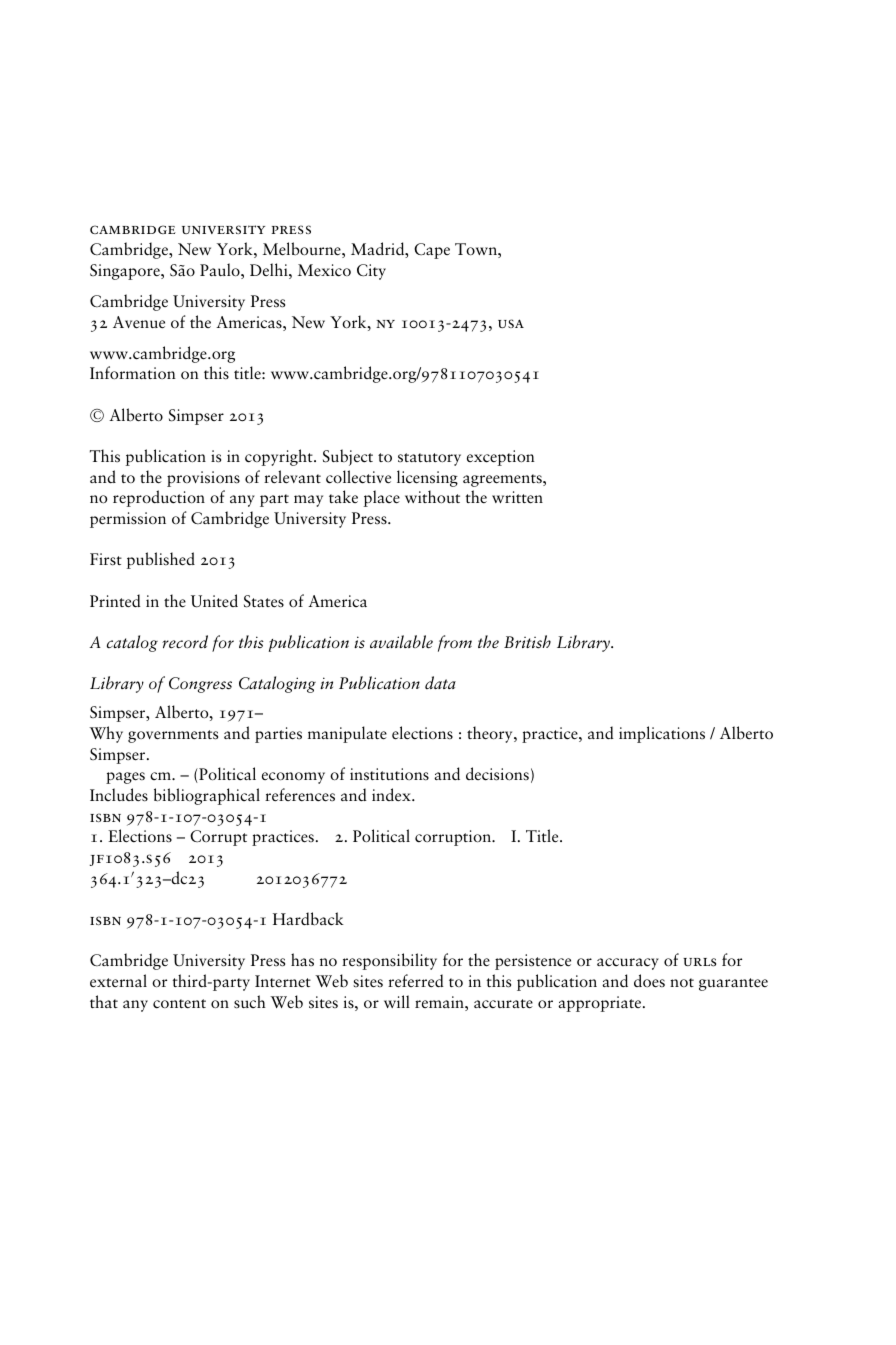  I want to click on written, so click(517, 497).
